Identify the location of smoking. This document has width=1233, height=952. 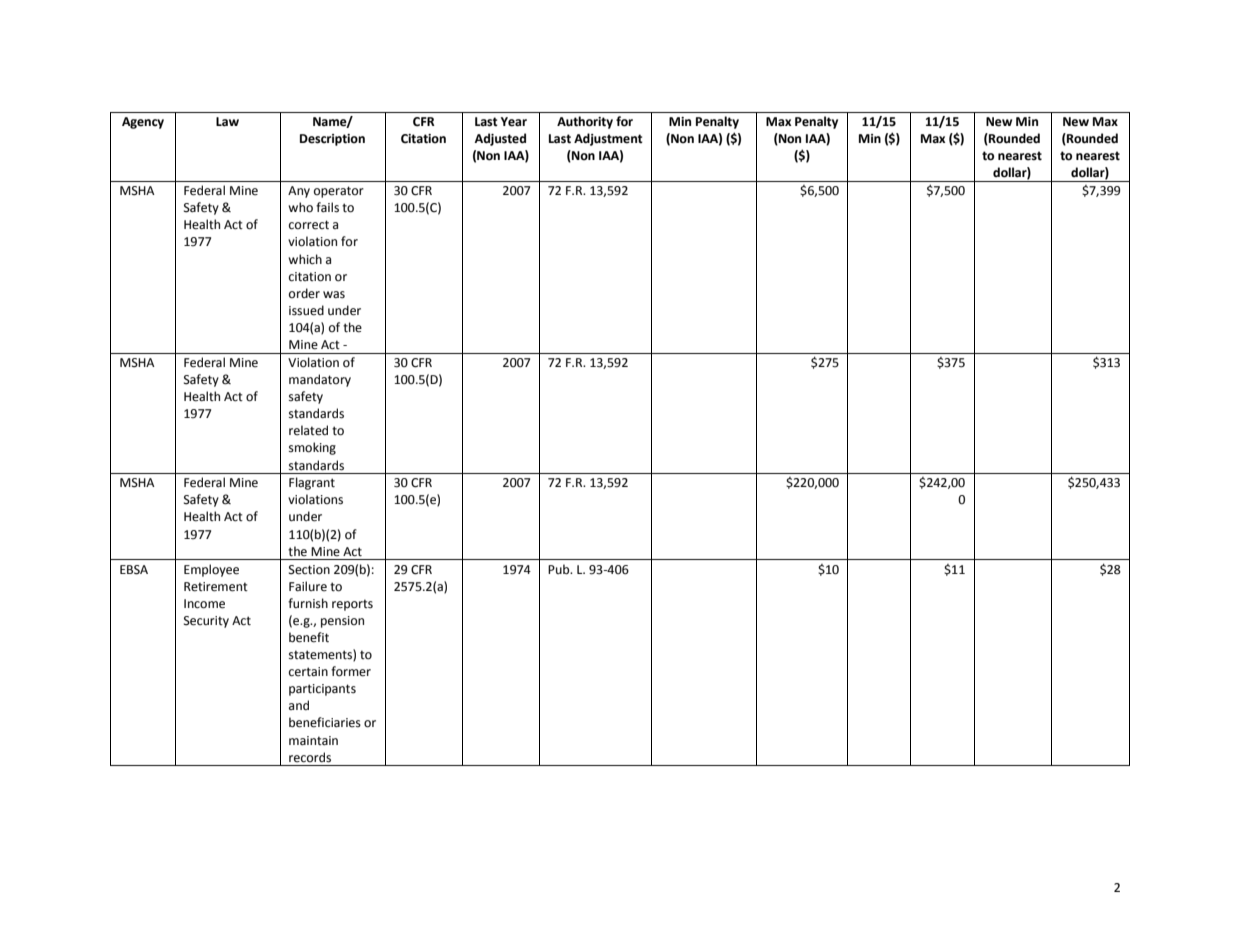
(312, 448).
